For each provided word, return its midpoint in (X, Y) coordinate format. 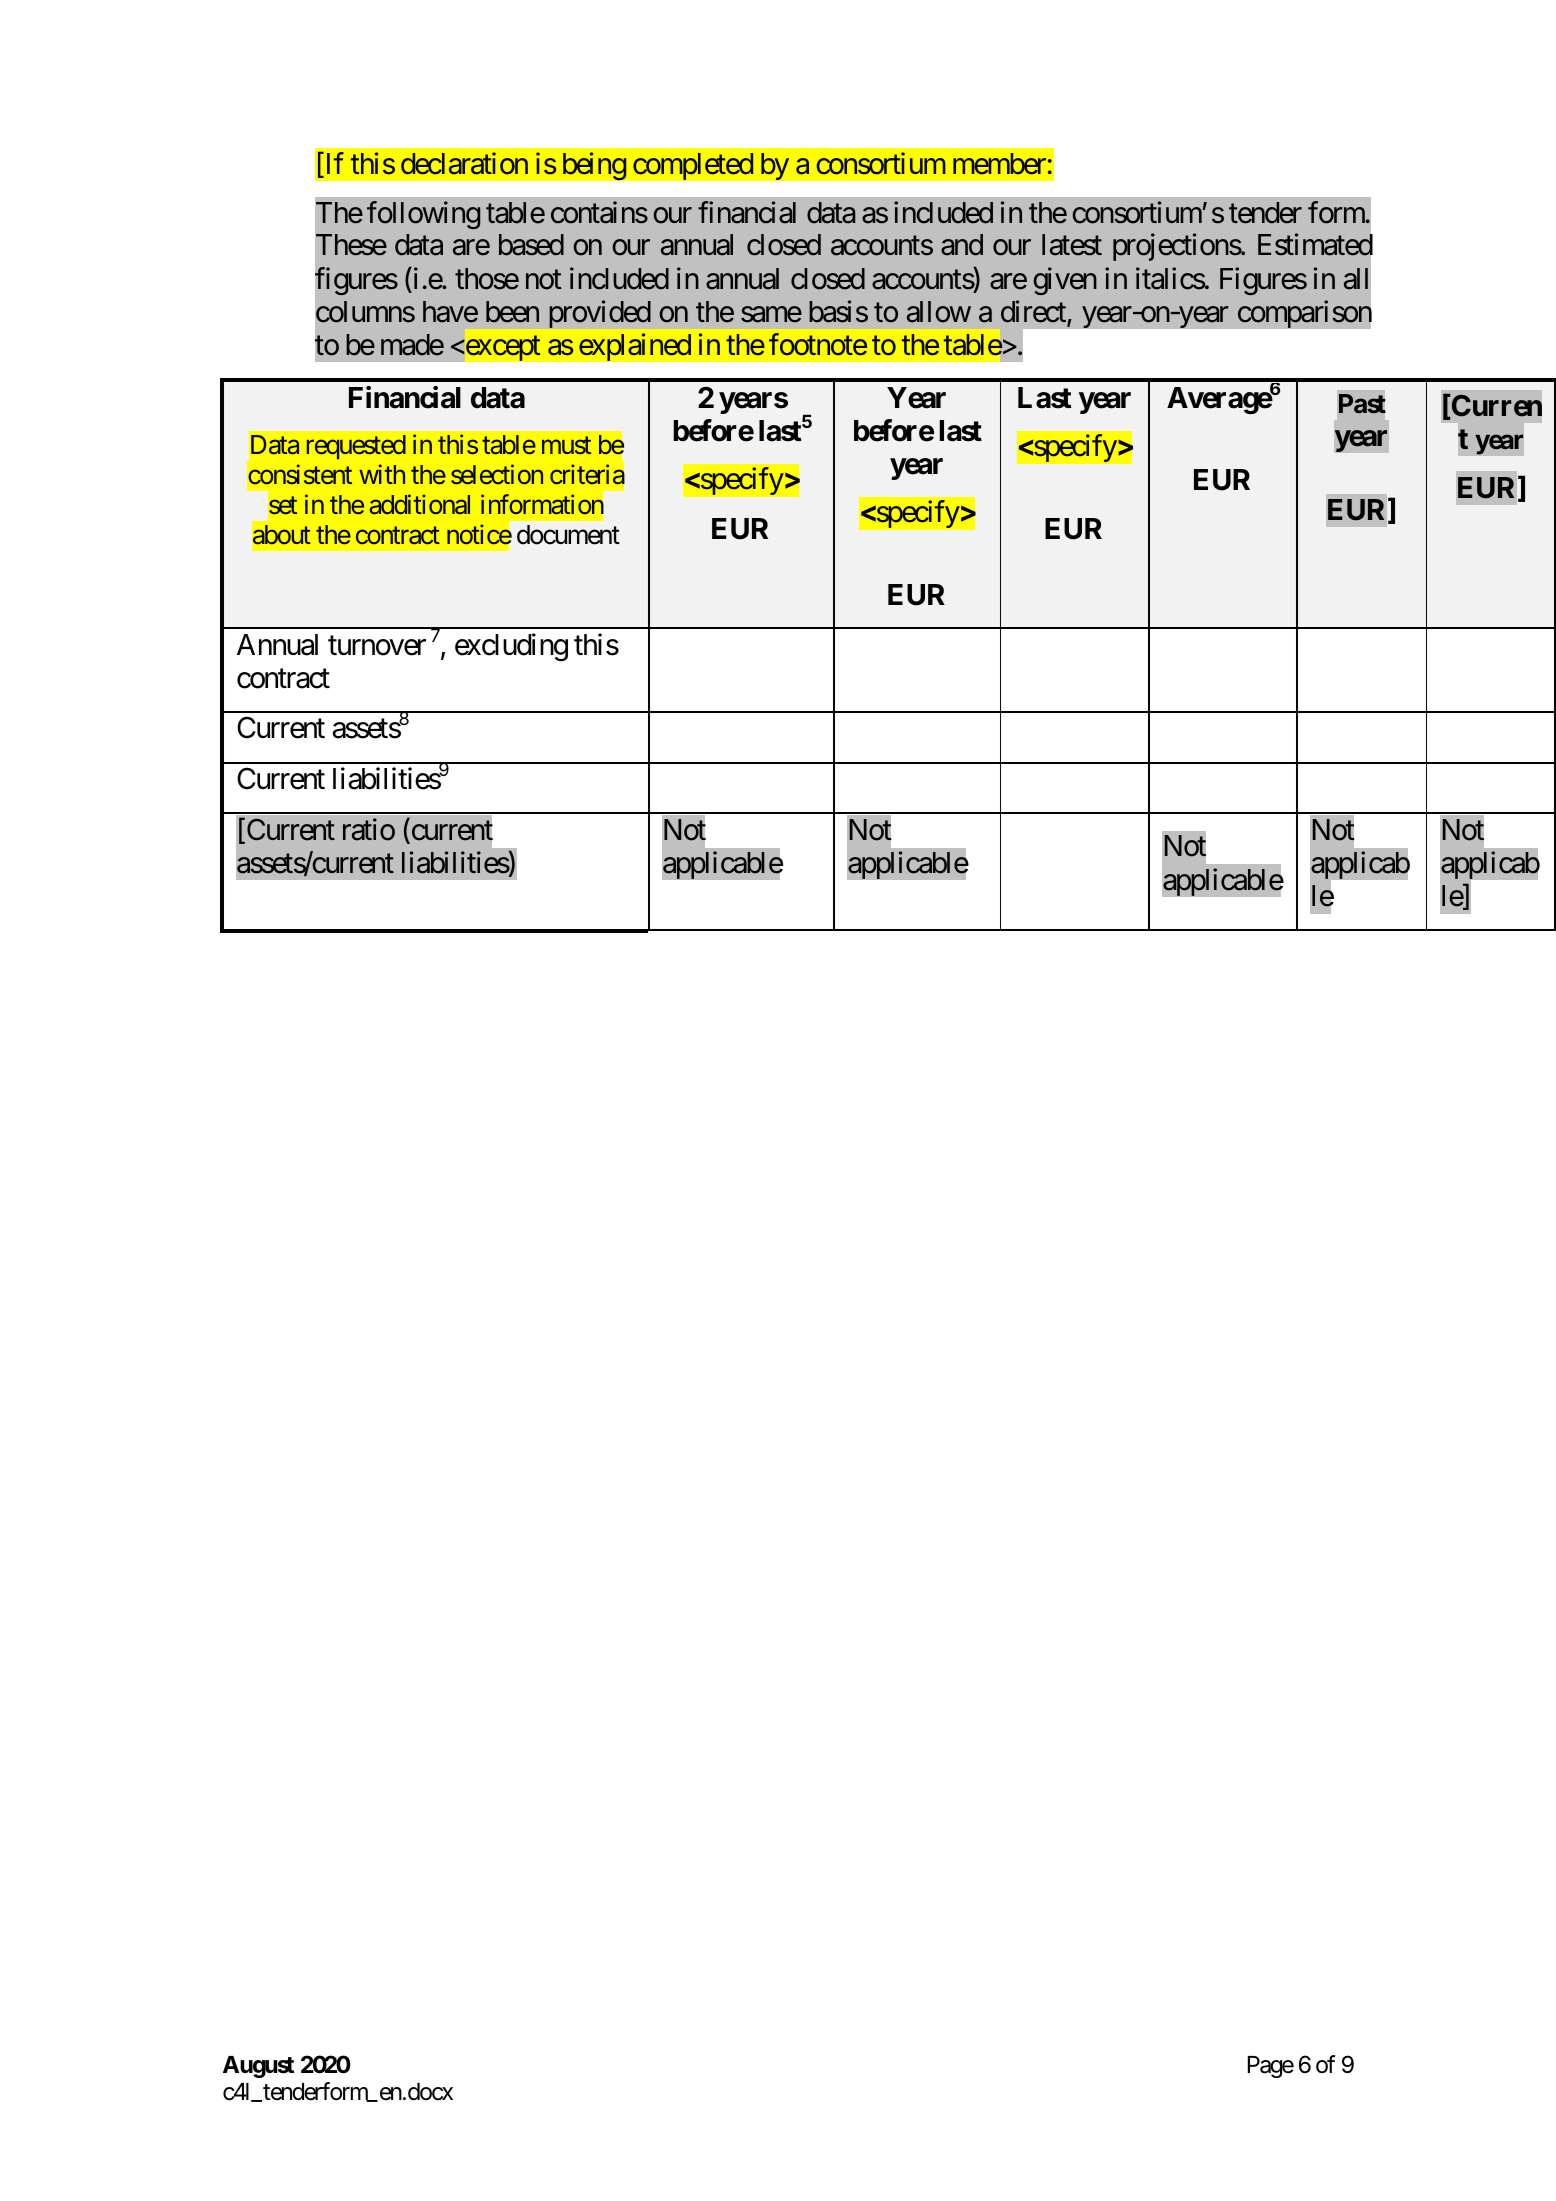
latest (1072, 245)
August (258, 2067)
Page (1271, 2067)
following (423, 215)
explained (635, 347)
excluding (511, 647)
